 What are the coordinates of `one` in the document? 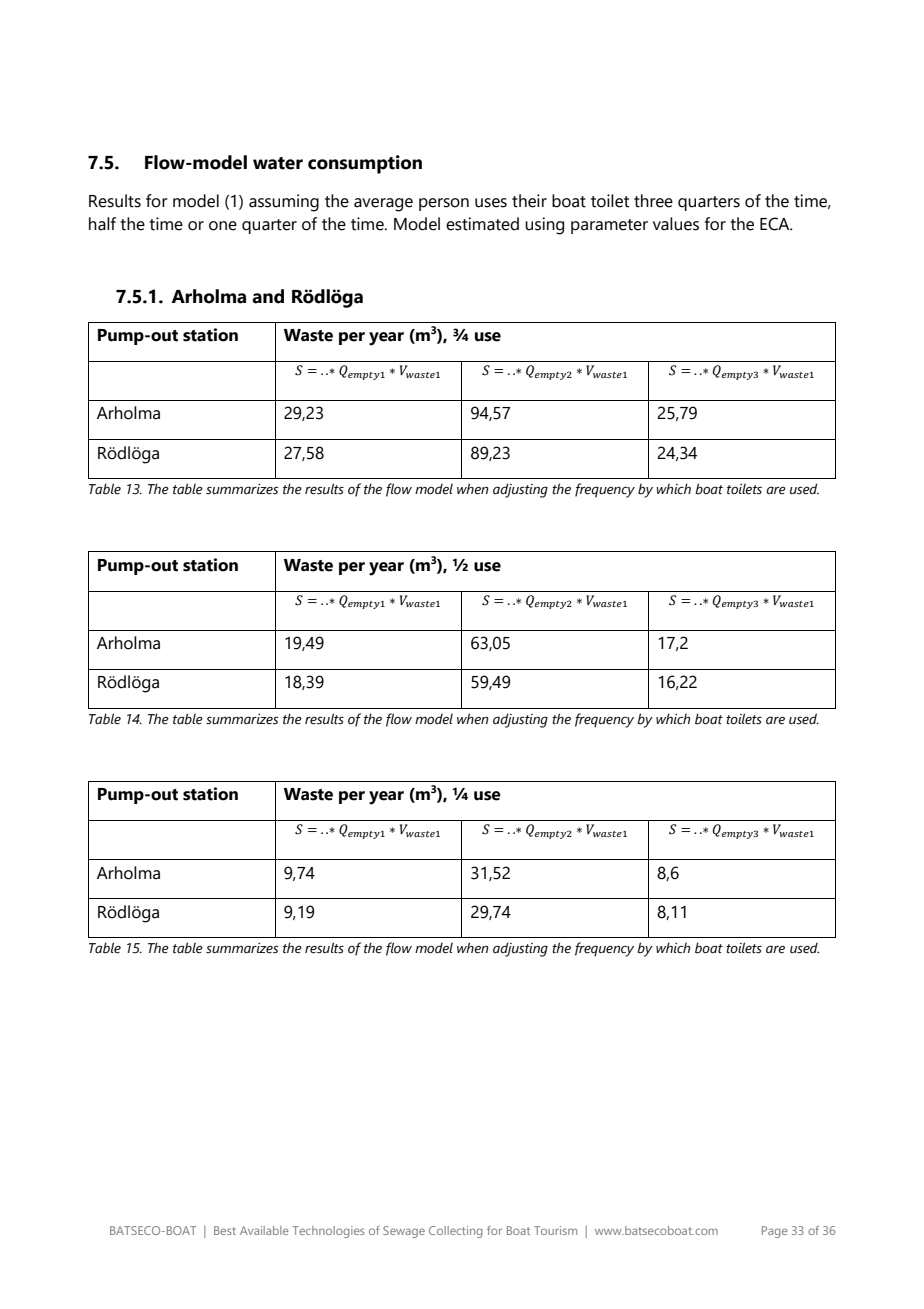 It's located at (223, 226).
